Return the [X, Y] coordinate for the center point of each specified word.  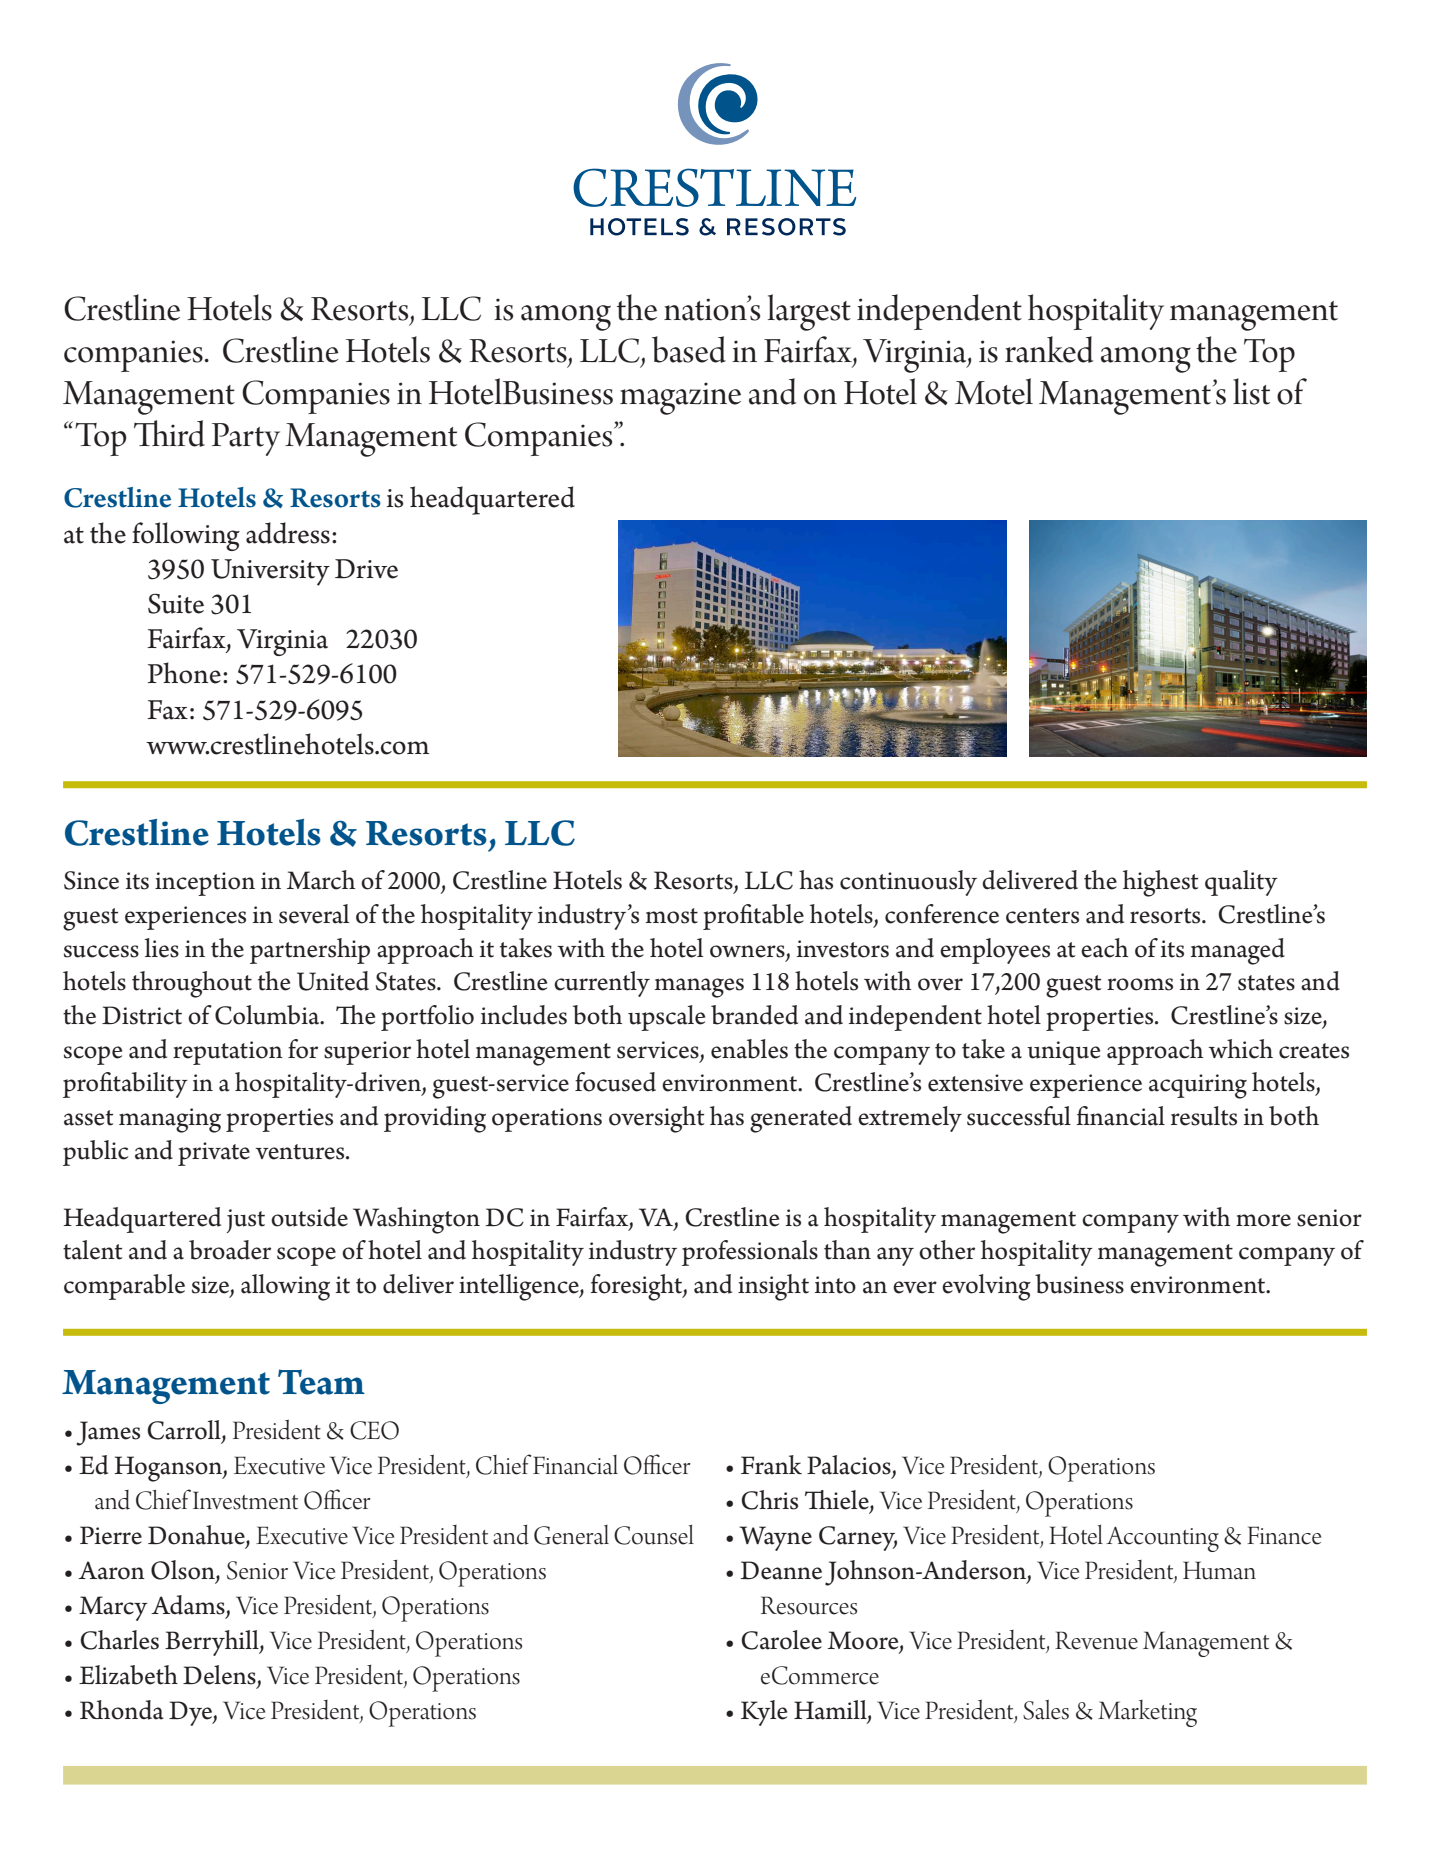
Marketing [1147, 1713]
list [1251, 391]
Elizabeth [128, 1675]
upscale [666, 1018]
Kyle [764, 1713]
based [689, 349]
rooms [1140, 984]
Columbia [268, 1015]
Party [246, 439]
